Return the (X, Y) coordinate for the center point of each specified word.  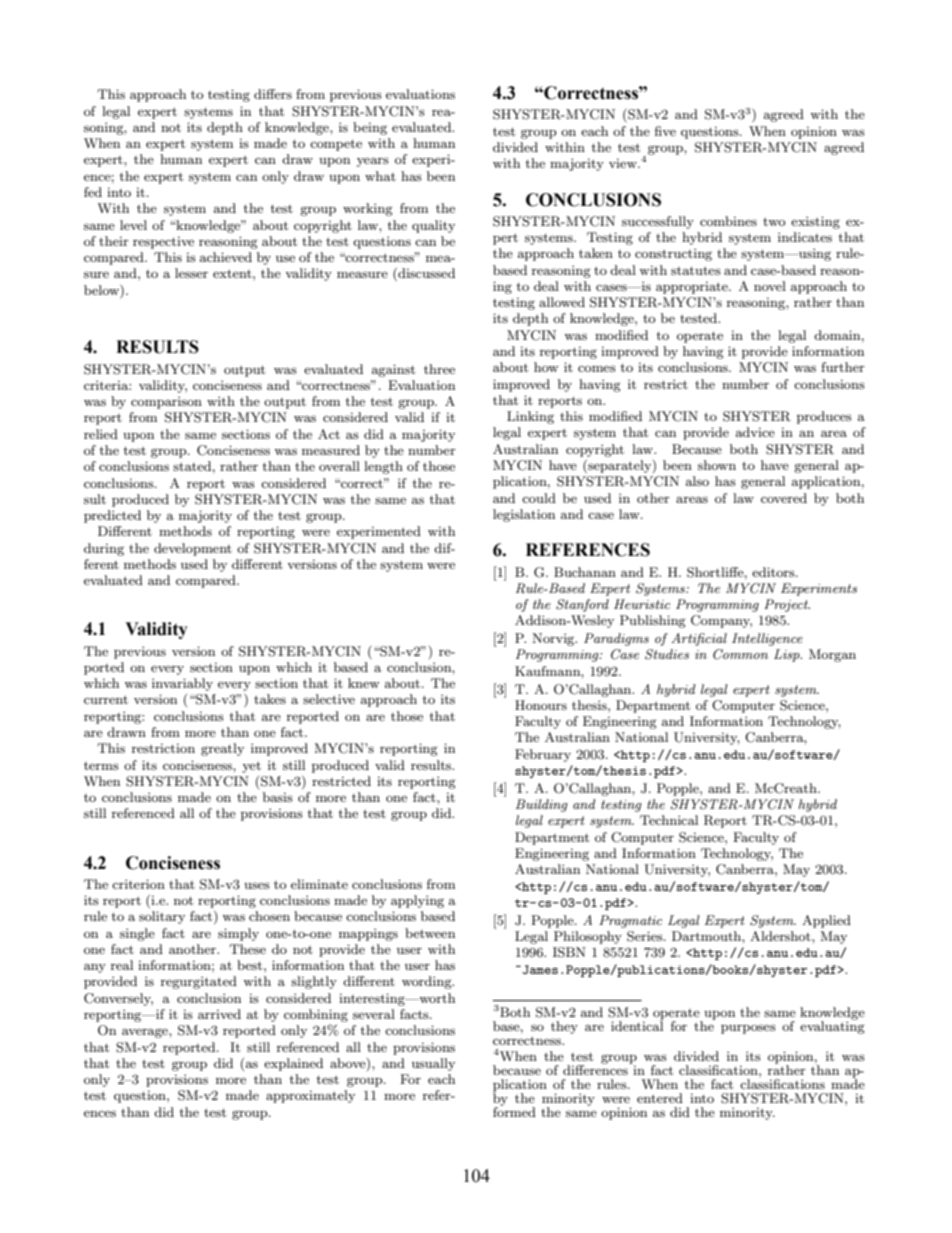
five (665, 131)
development (193, 549)
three (439, 369)
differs (273, 94)
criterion (138, 884)
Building (542, 805)
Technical (669, 820)
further (843, 367)
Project (787, 605)
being (370, 128)
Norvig (554, 639)
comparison (166, 402)
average (146, 1033)
